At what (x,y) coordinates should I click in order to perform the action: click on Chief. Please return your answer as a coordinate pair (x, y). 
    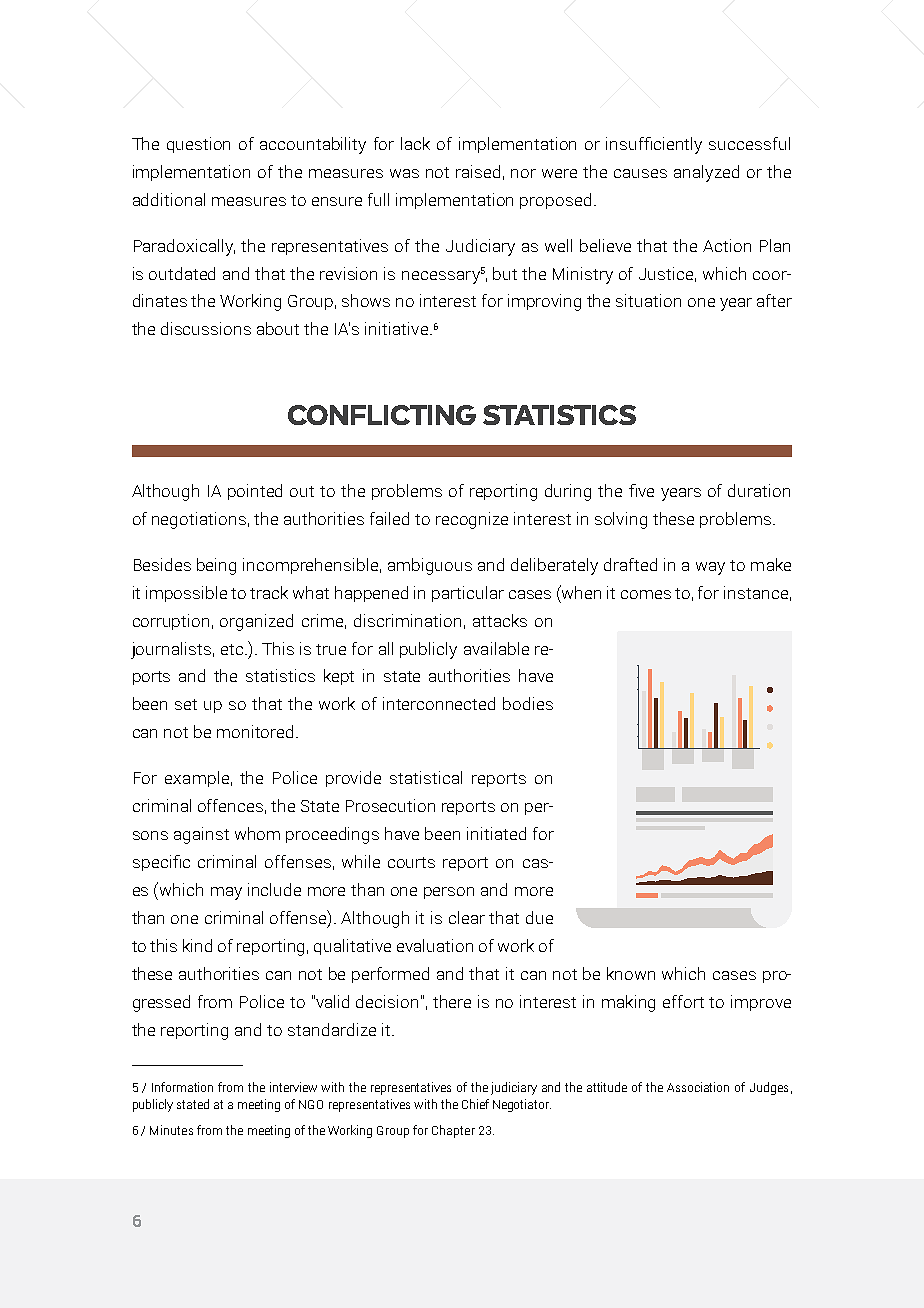
    Looking at the image, I should click on (475, 1104).
